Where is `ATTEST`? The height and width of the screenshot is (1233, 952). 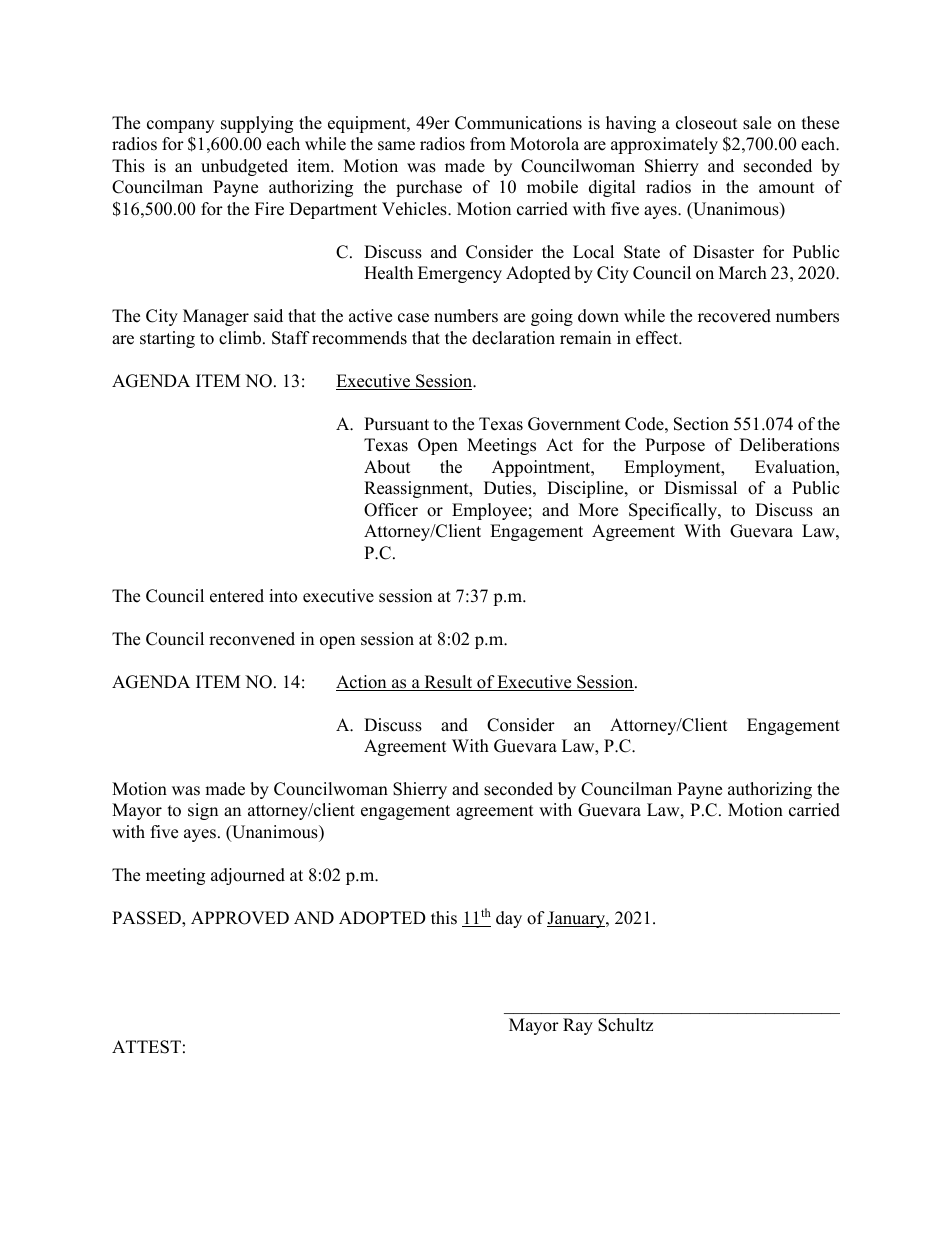
ATTEST is located at coordinates (146, 1047).
